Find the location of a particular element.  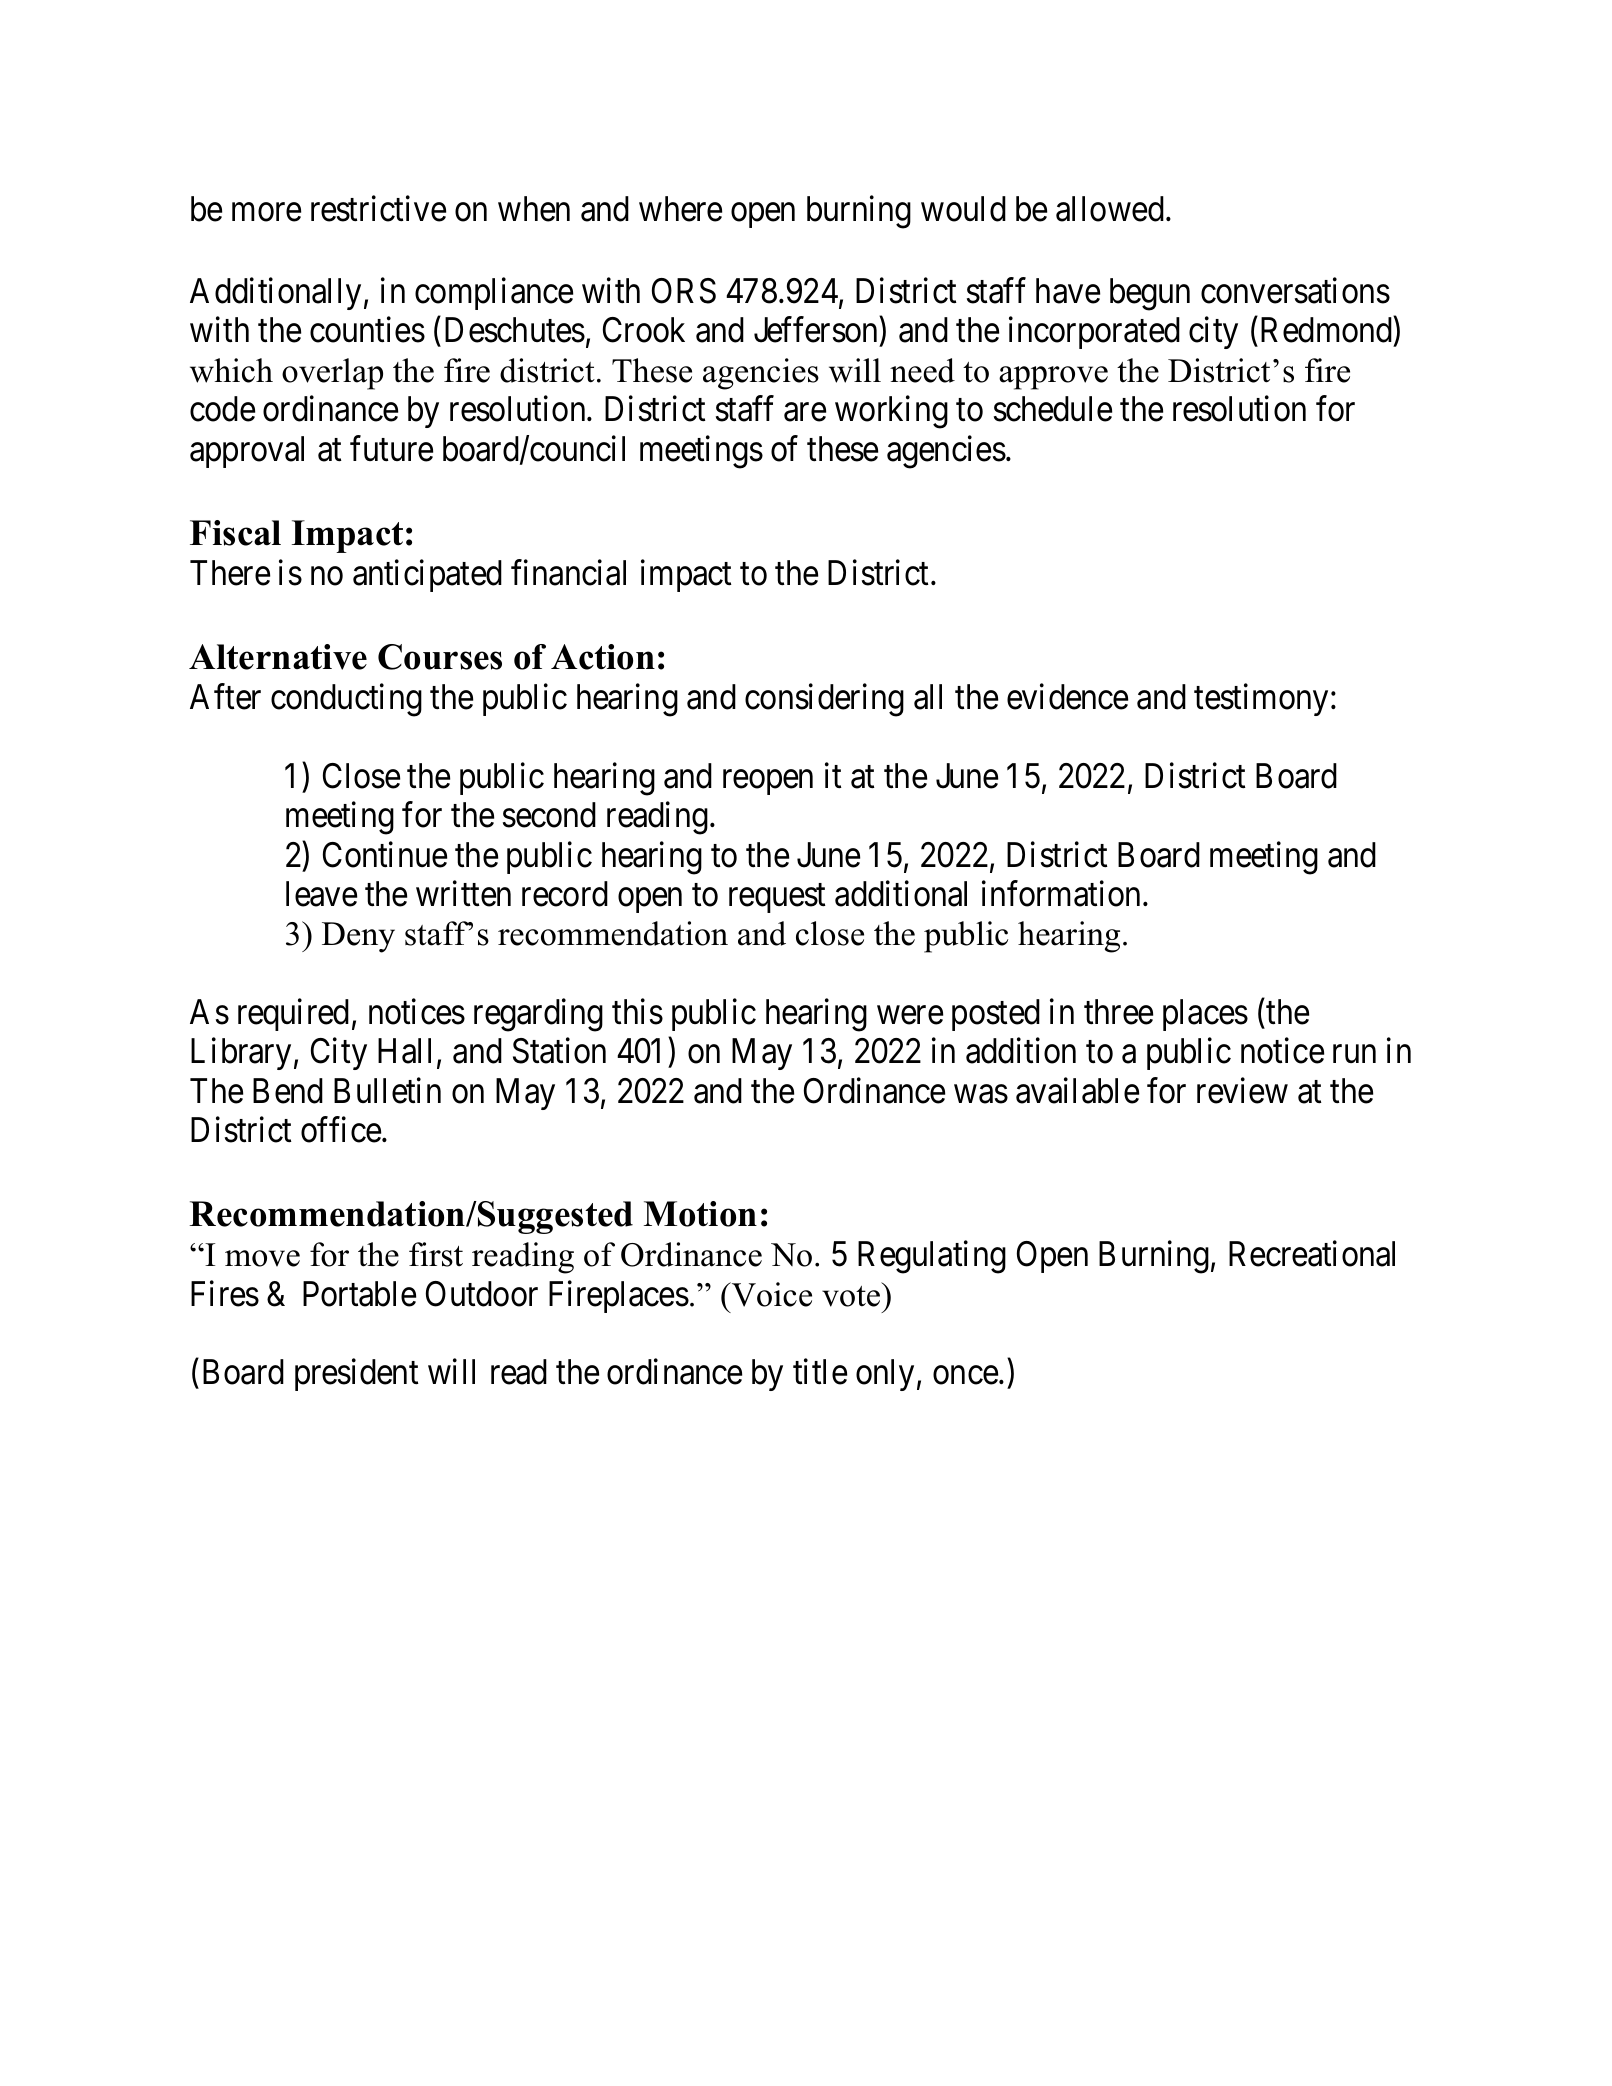

information is located at coordinates (1063, 893).
